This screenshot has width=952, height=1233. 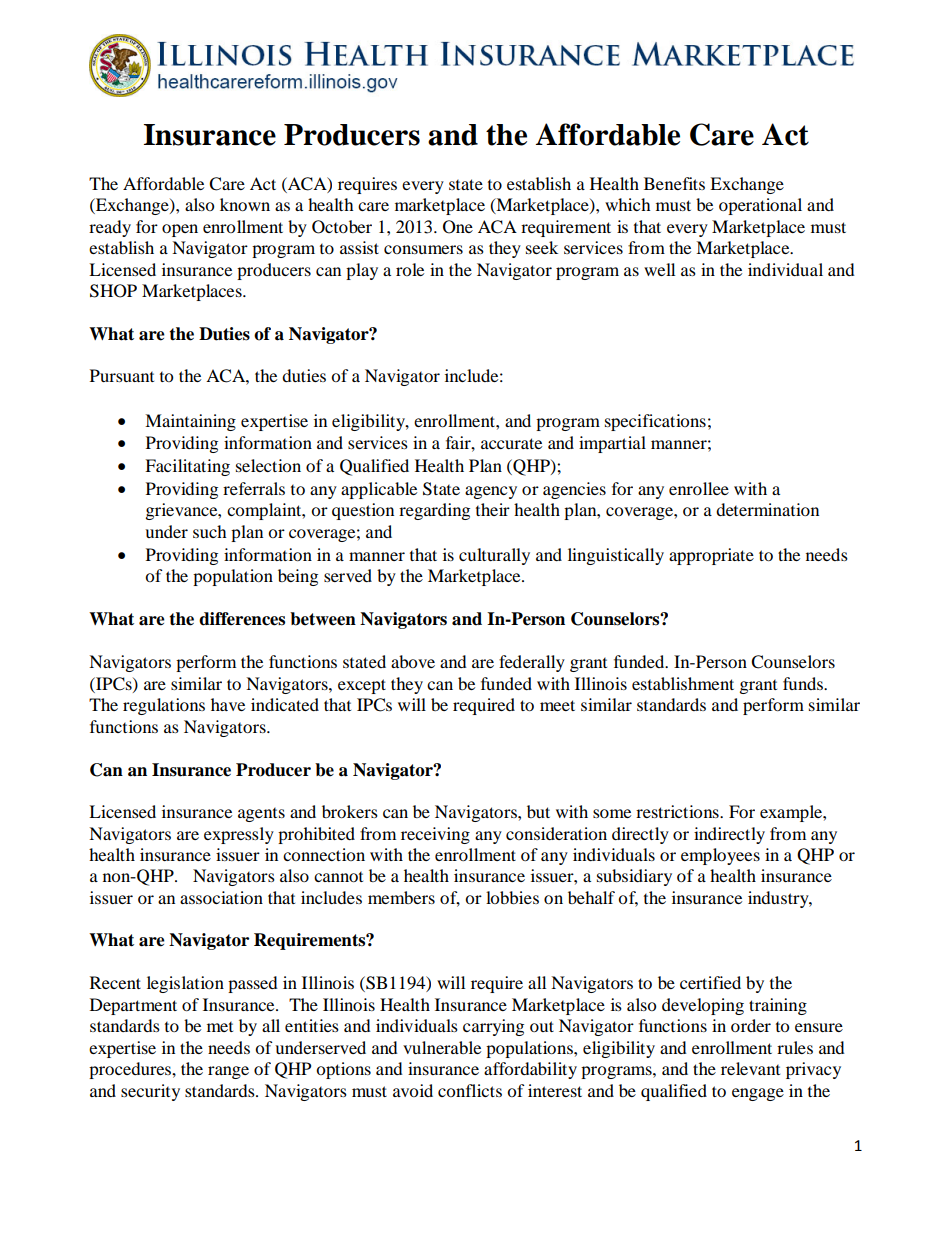 What do you see at coordinates (804, 683) in the screenshot?
I see `funds` at bounding box center [804, 683].
